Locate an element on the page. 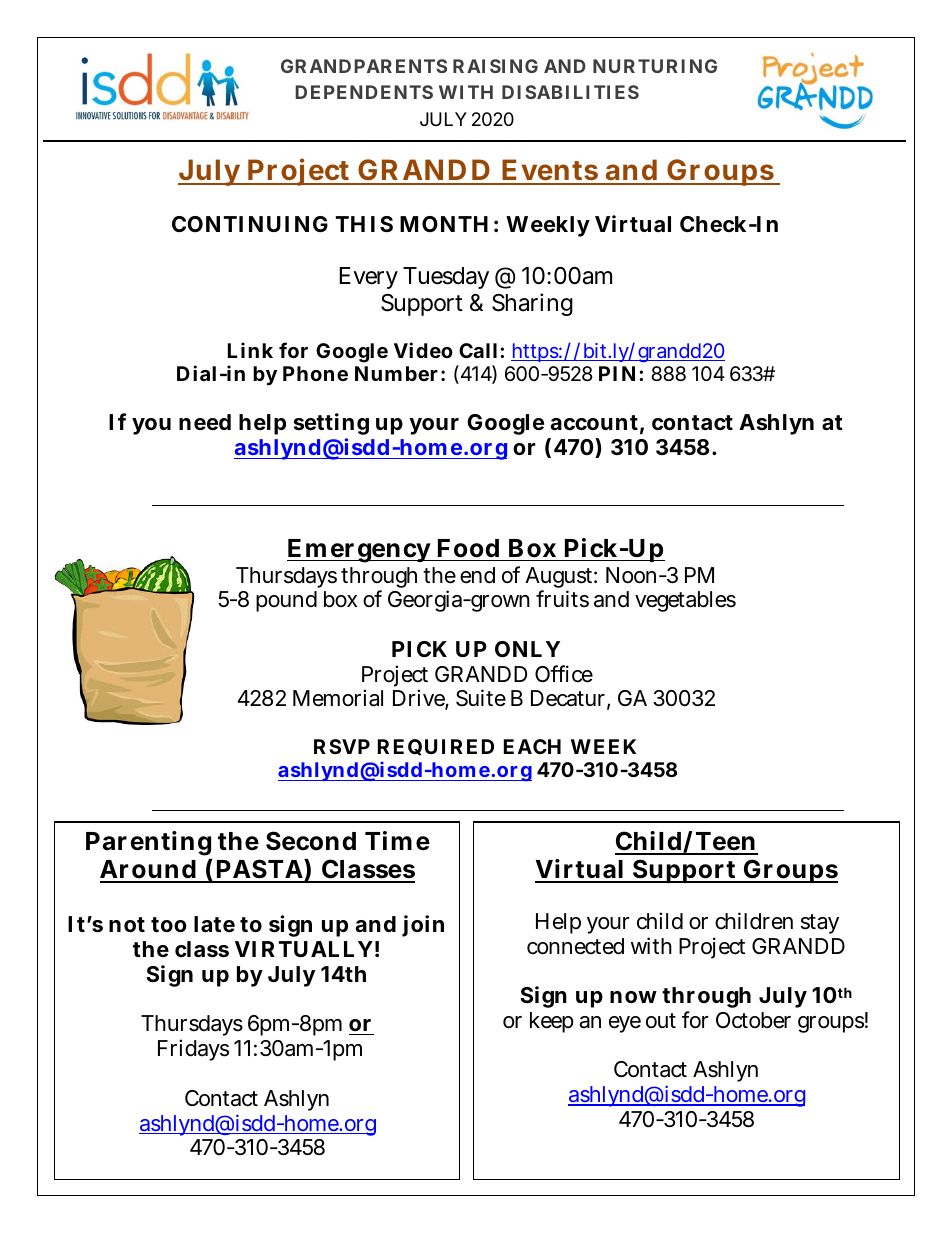 The height and width of the document is (1233, 952). NURTURING is located at coordinates (655, 66).
